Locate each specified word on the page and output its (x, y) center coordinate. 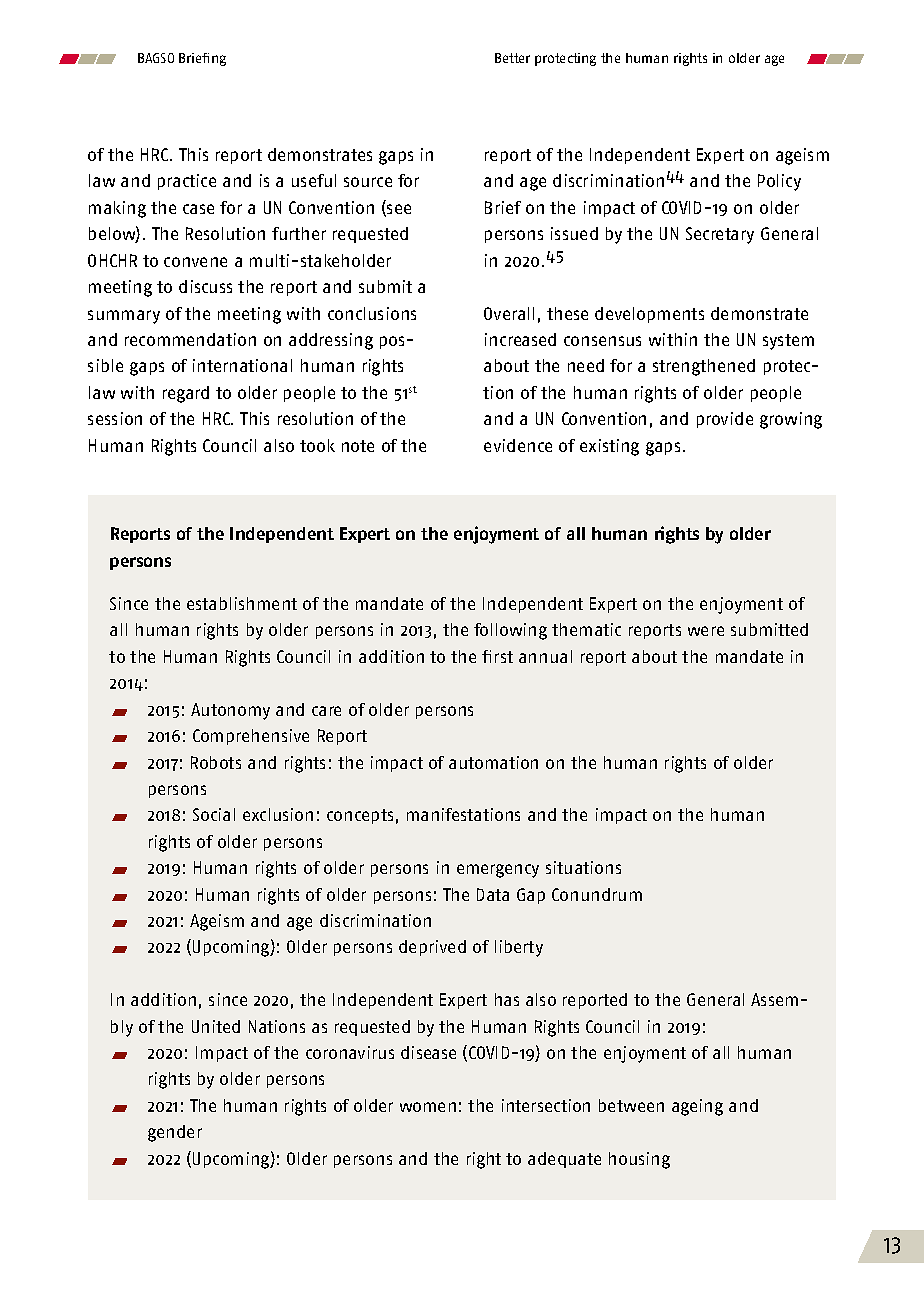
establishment (242, 603)
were (706, 631)
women (428, 1107)
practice (187, 182)
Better (512, 58)
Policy (779, 182)
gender (175, 1133)
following (510, 631)
